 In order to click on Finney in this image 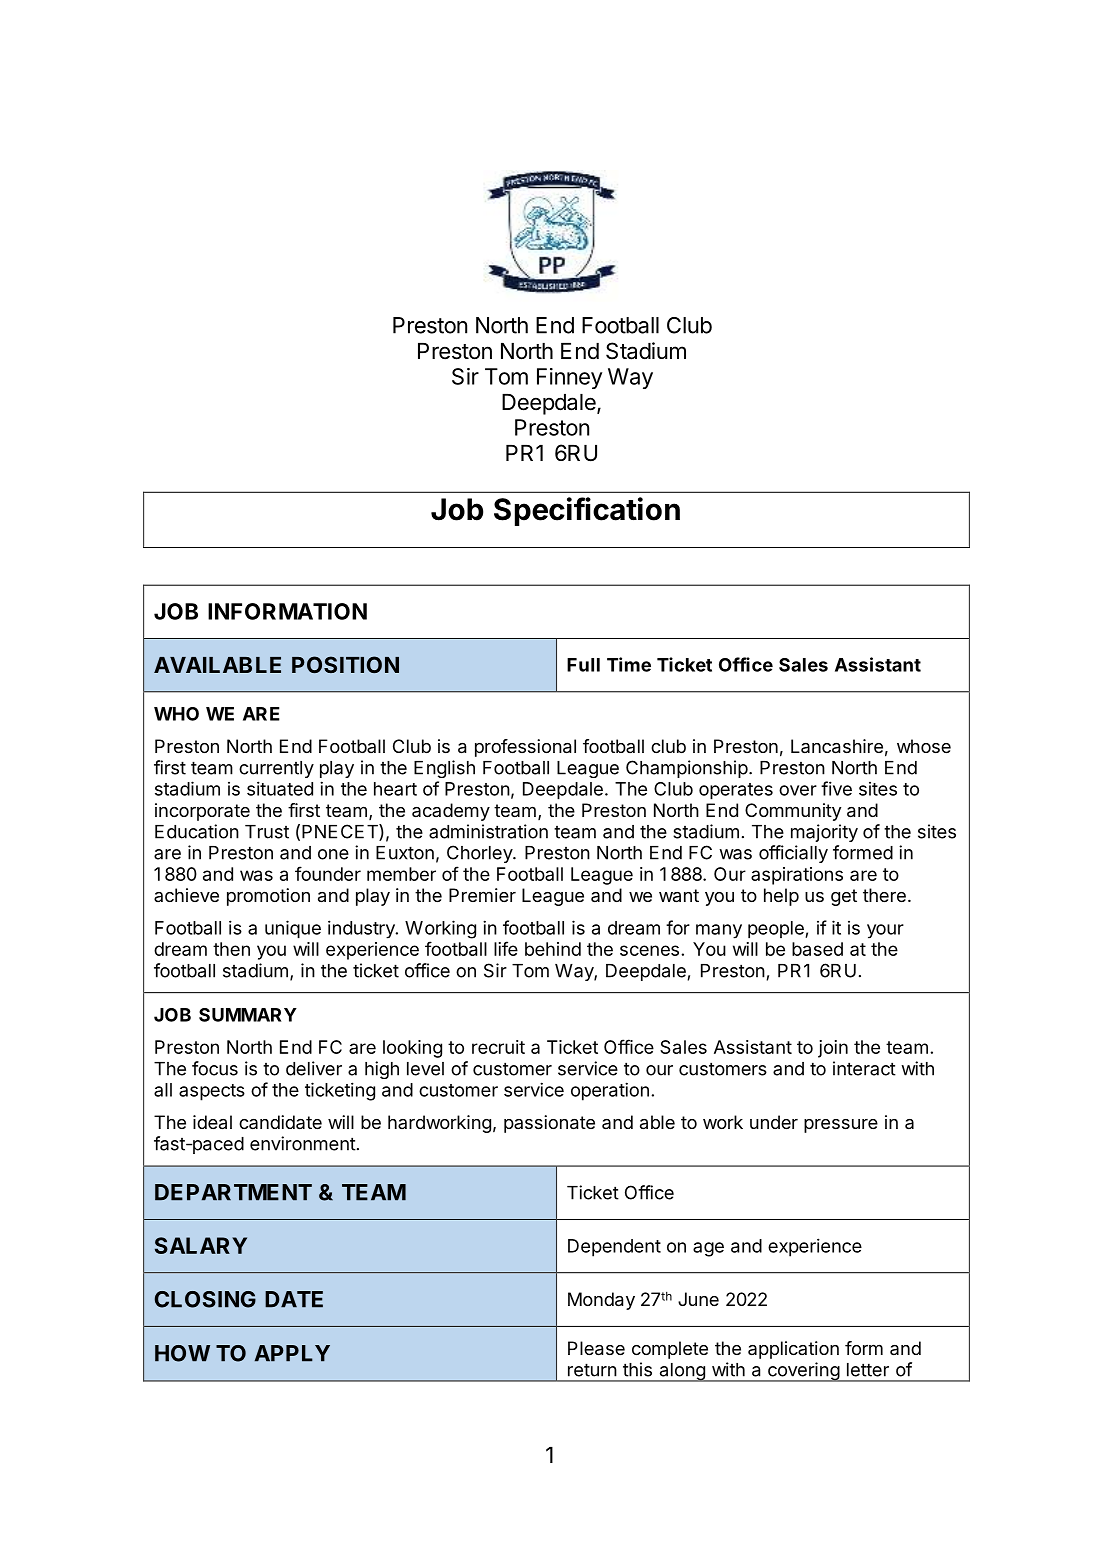, I will do `click(569, 378)`.
